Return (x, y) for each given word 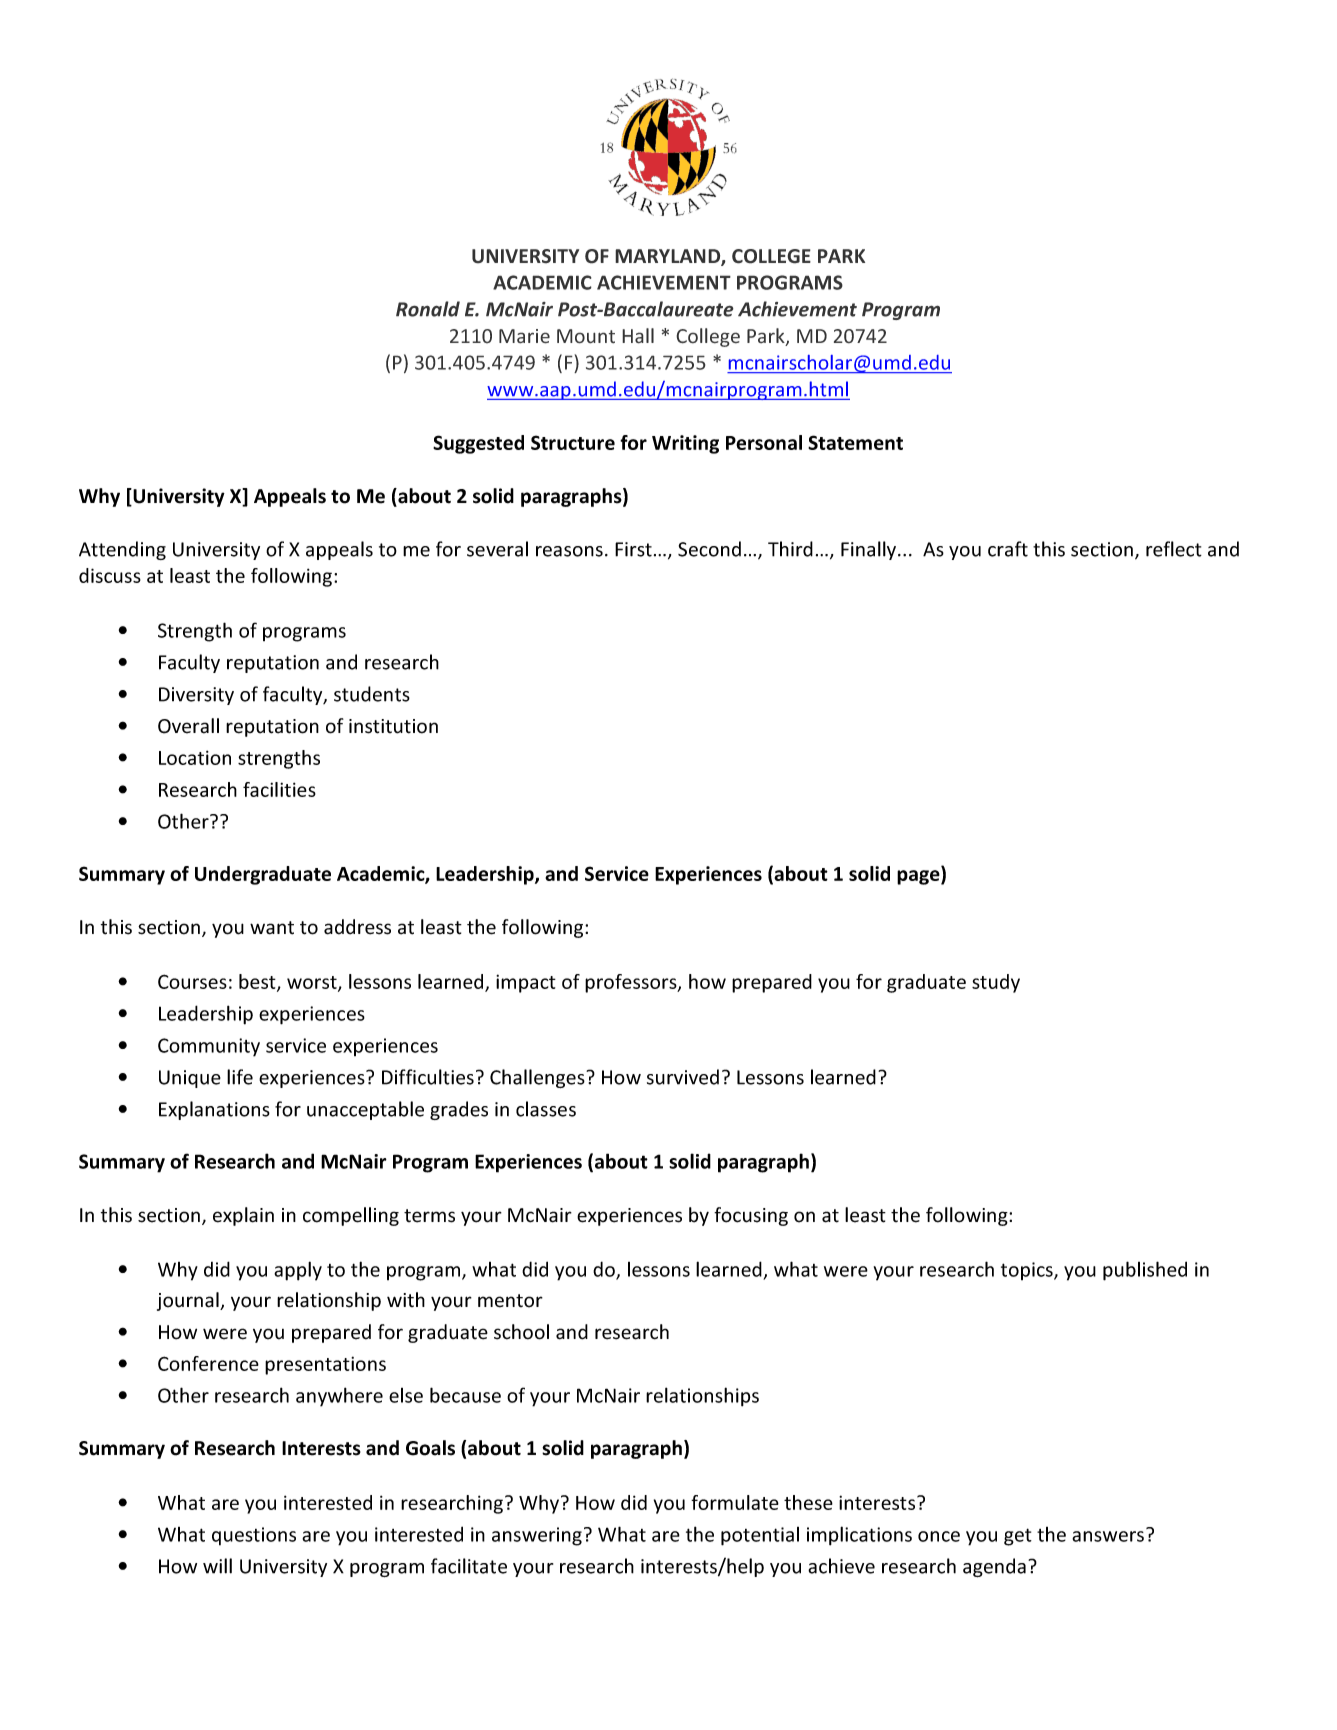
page (919, 877)
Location (195, 757)
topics (1028, 1271)
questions (254, 1536)
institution (393, 726)
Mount (586, 336)
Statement (855, 442)
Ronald (428, 309)
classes (546, 1109)
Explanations (214, 1110)
